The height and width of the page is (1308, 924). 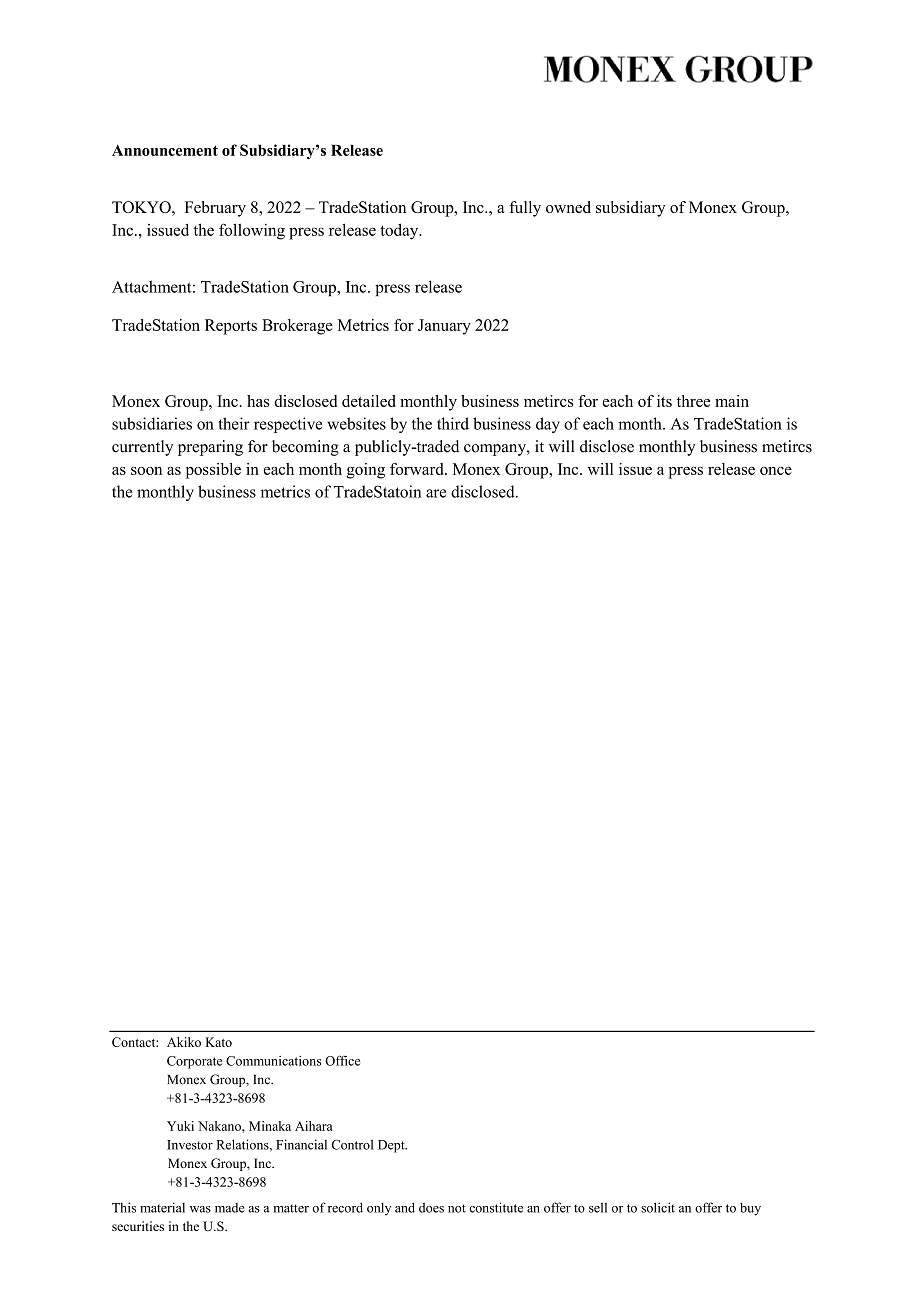 I want to click on was, so click(x=200, y=1209).
